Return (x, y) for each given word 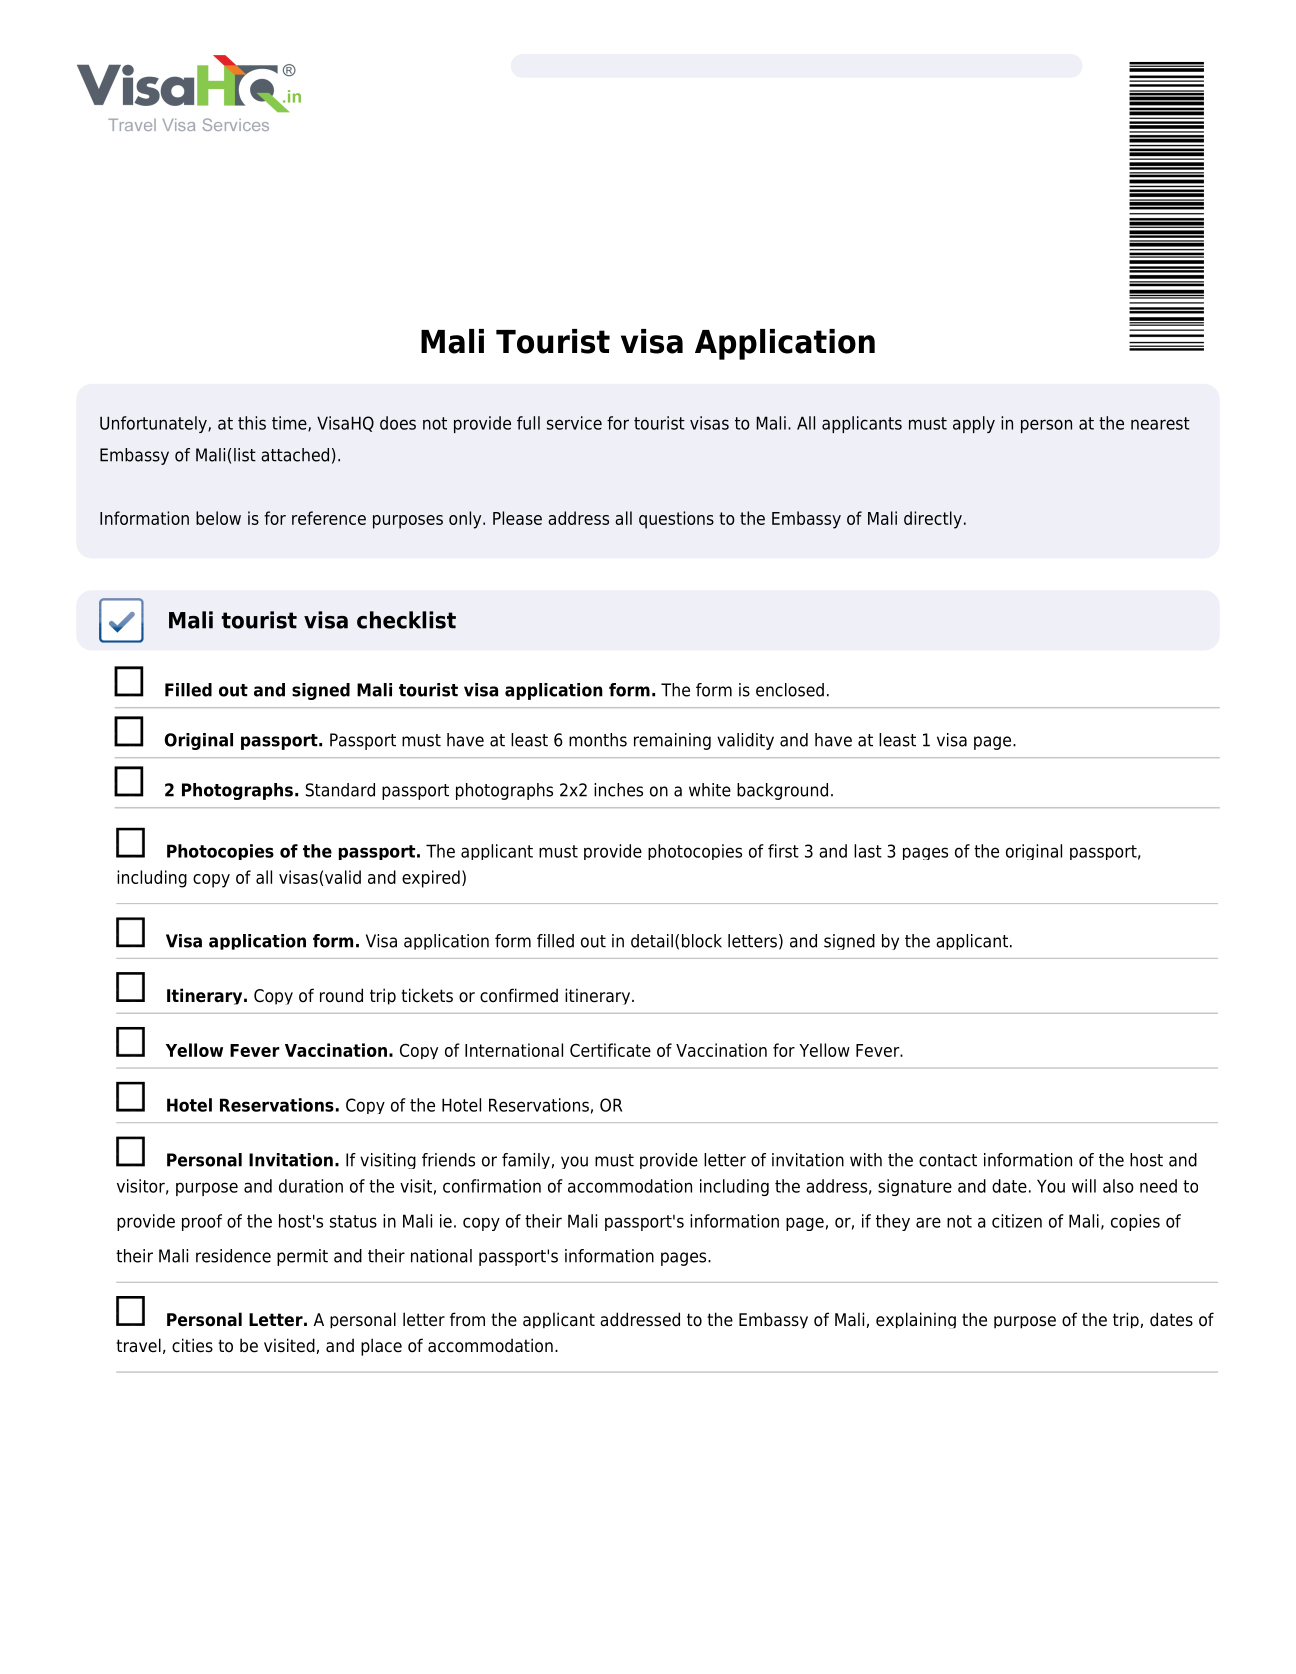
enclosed (790, 690)
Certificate (610, 1050)
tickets (427, 995)
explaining (916, 1320)
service (574, 423)
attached (295, 455)
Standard (340, 790)
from (467, 1319)
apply (974, 424)
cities (192, 1345)
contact (948, 1160)
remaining (672, 741)
